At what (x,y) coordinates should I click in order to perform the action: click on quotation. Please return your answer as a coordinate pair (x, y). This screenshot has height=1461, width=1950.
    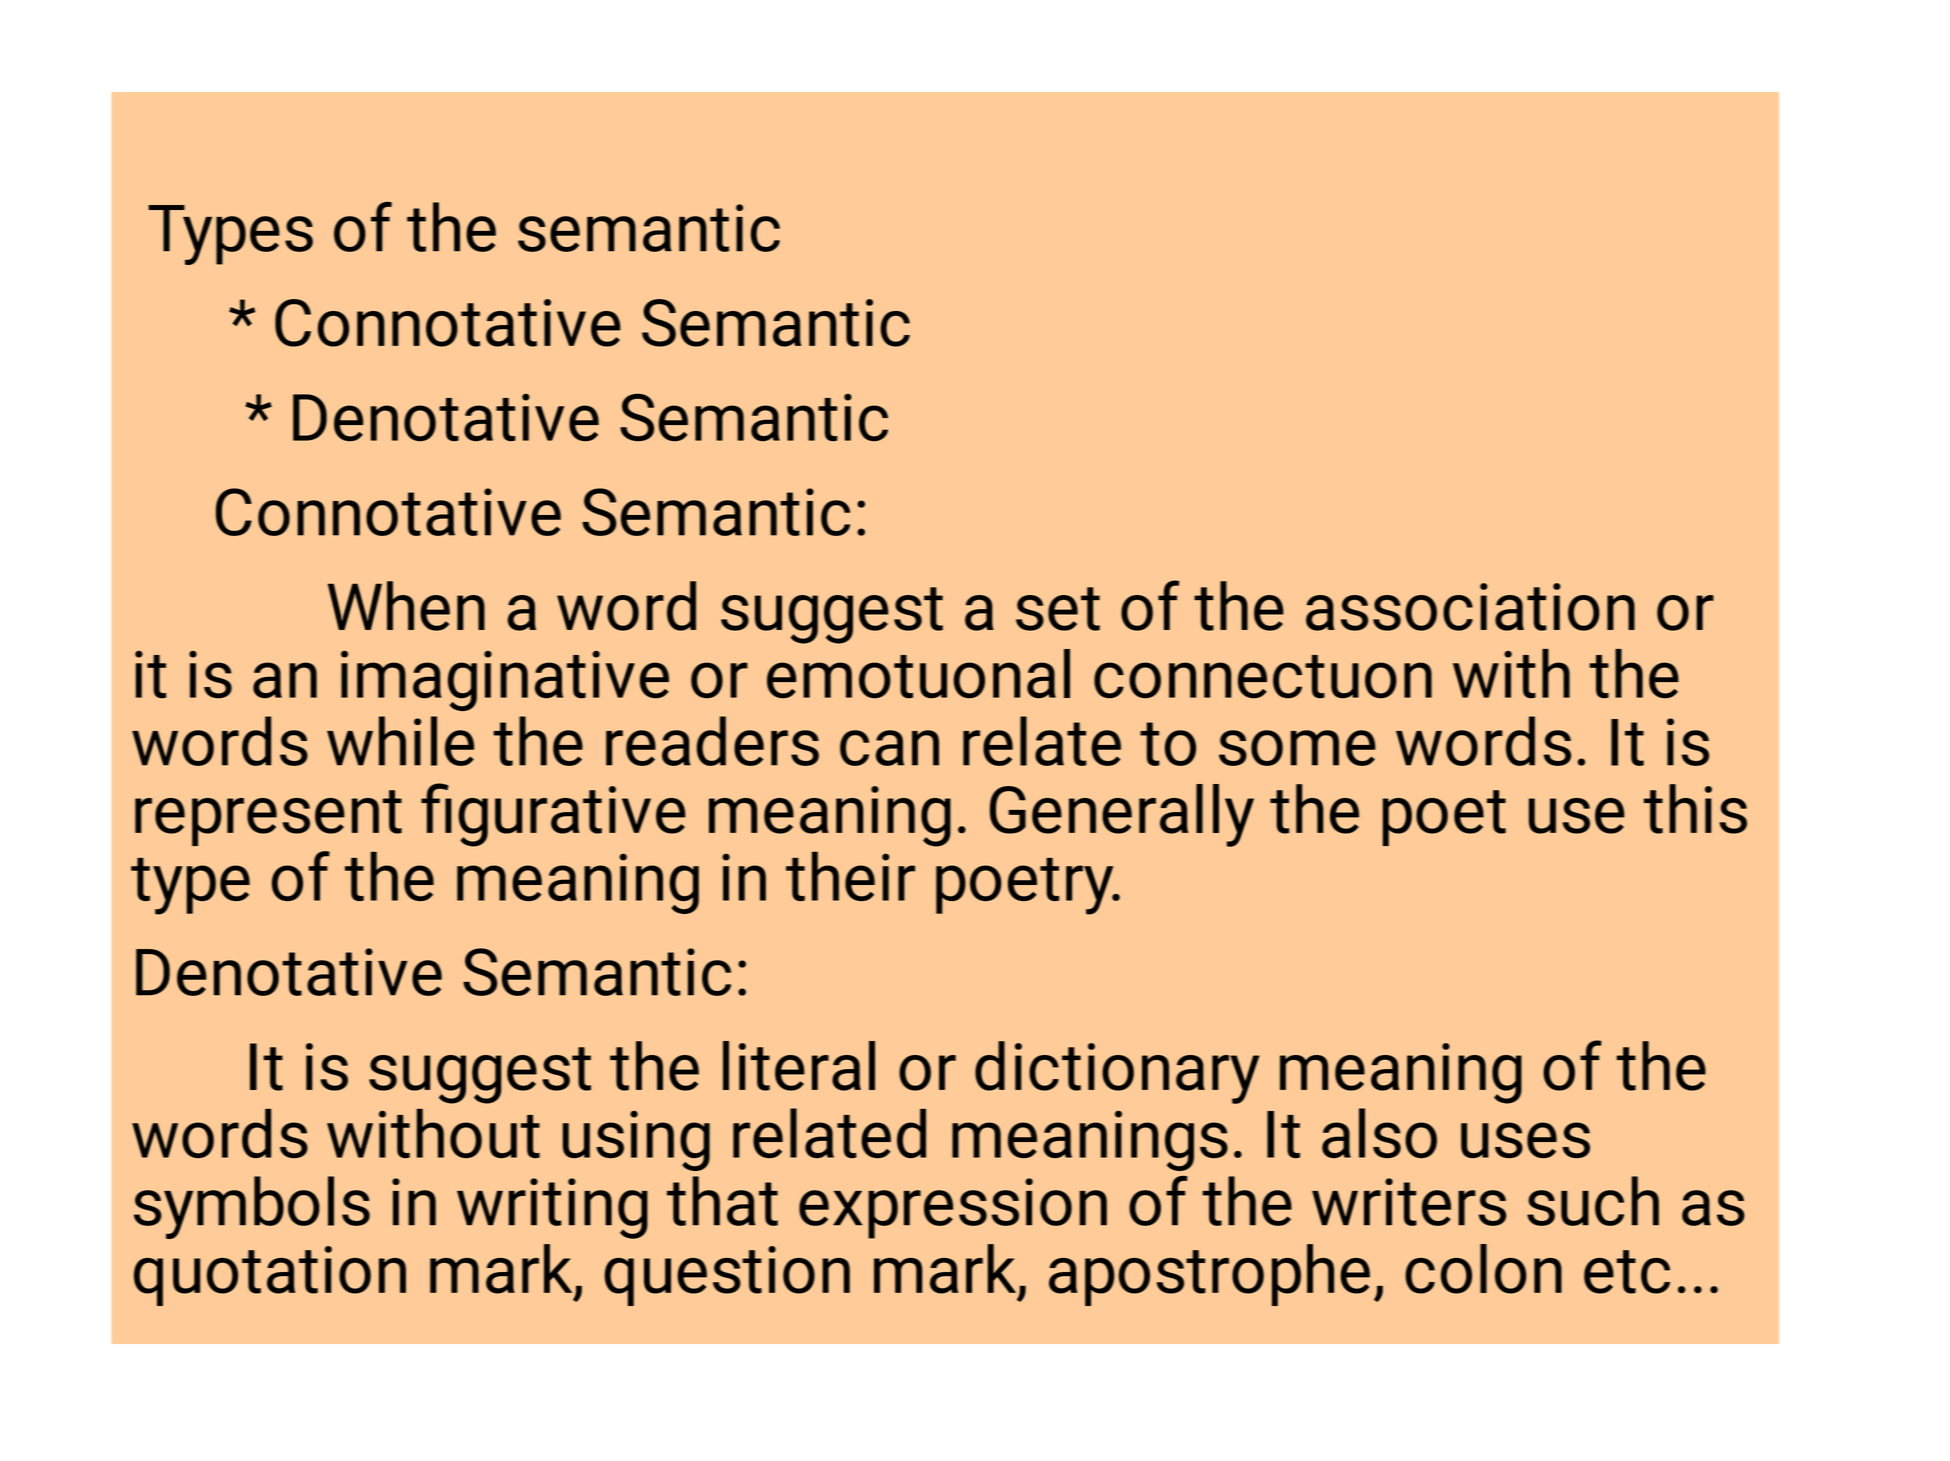
    Looking at the image, I should click on (270, 1276).
